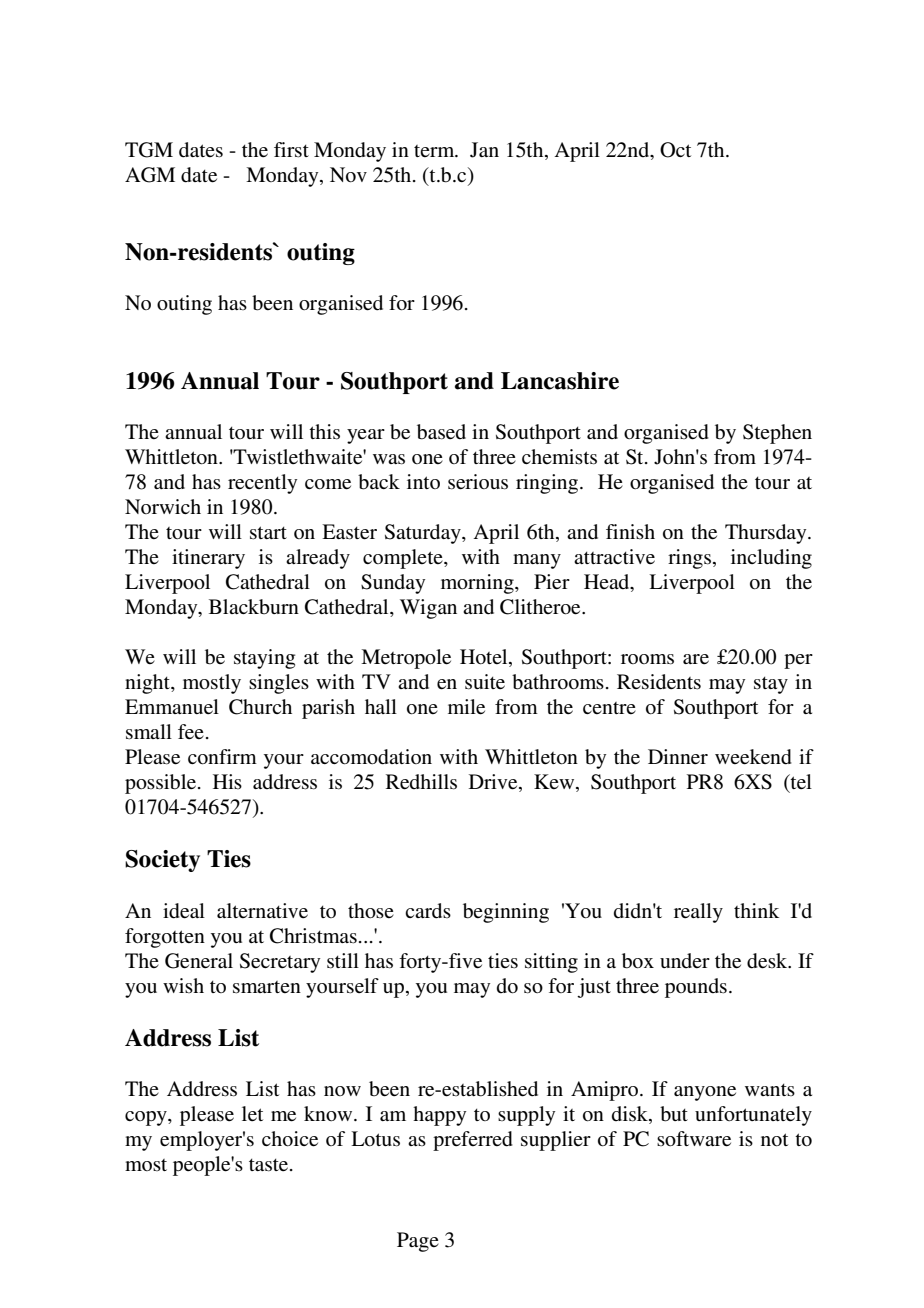  What do you see at coordinates (753, 757) in the image?
I see `weekend` at bounding box center [753, 757].
